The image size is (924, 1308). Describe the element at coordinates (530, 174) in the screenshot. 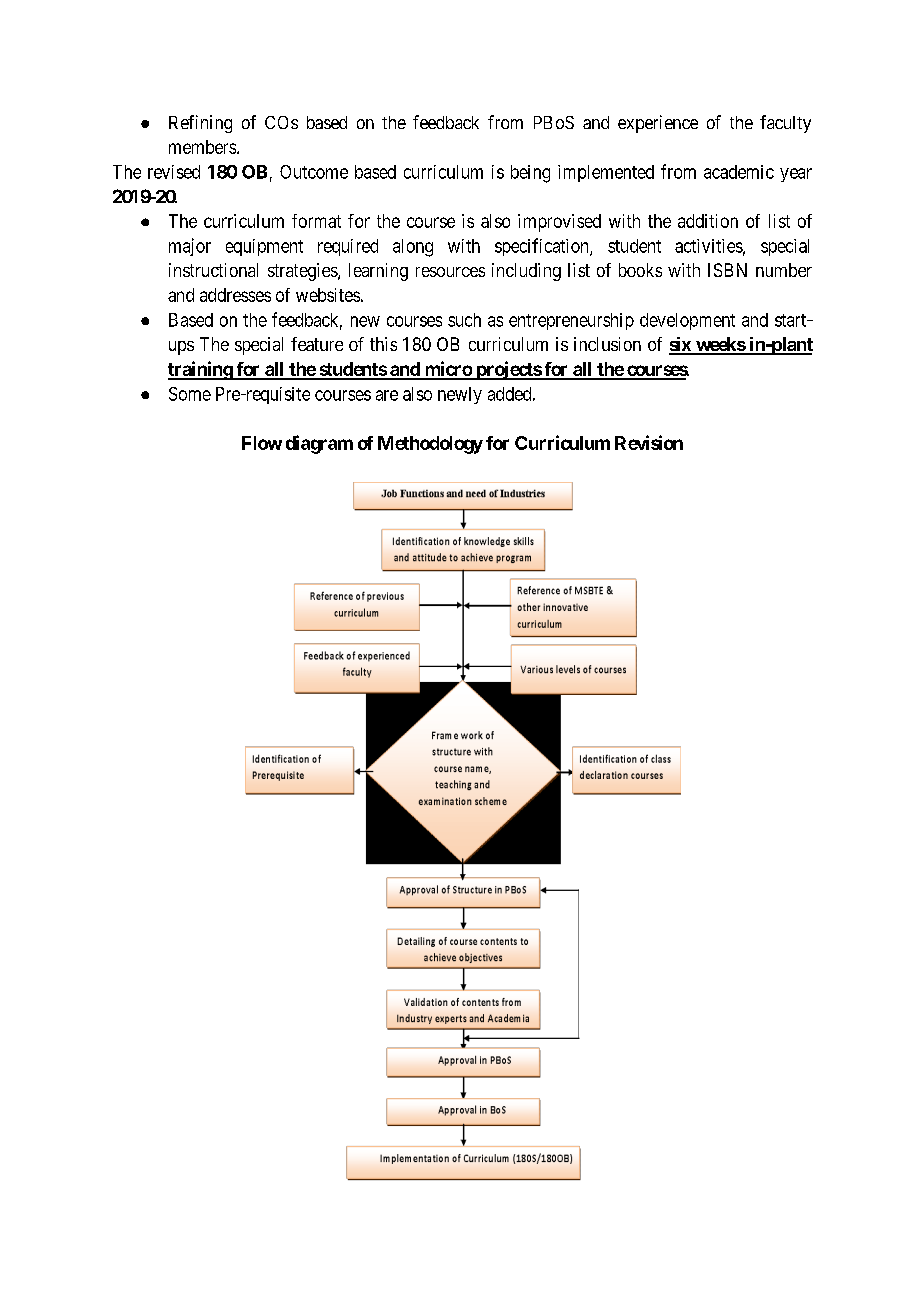

I see `being` at that location.
